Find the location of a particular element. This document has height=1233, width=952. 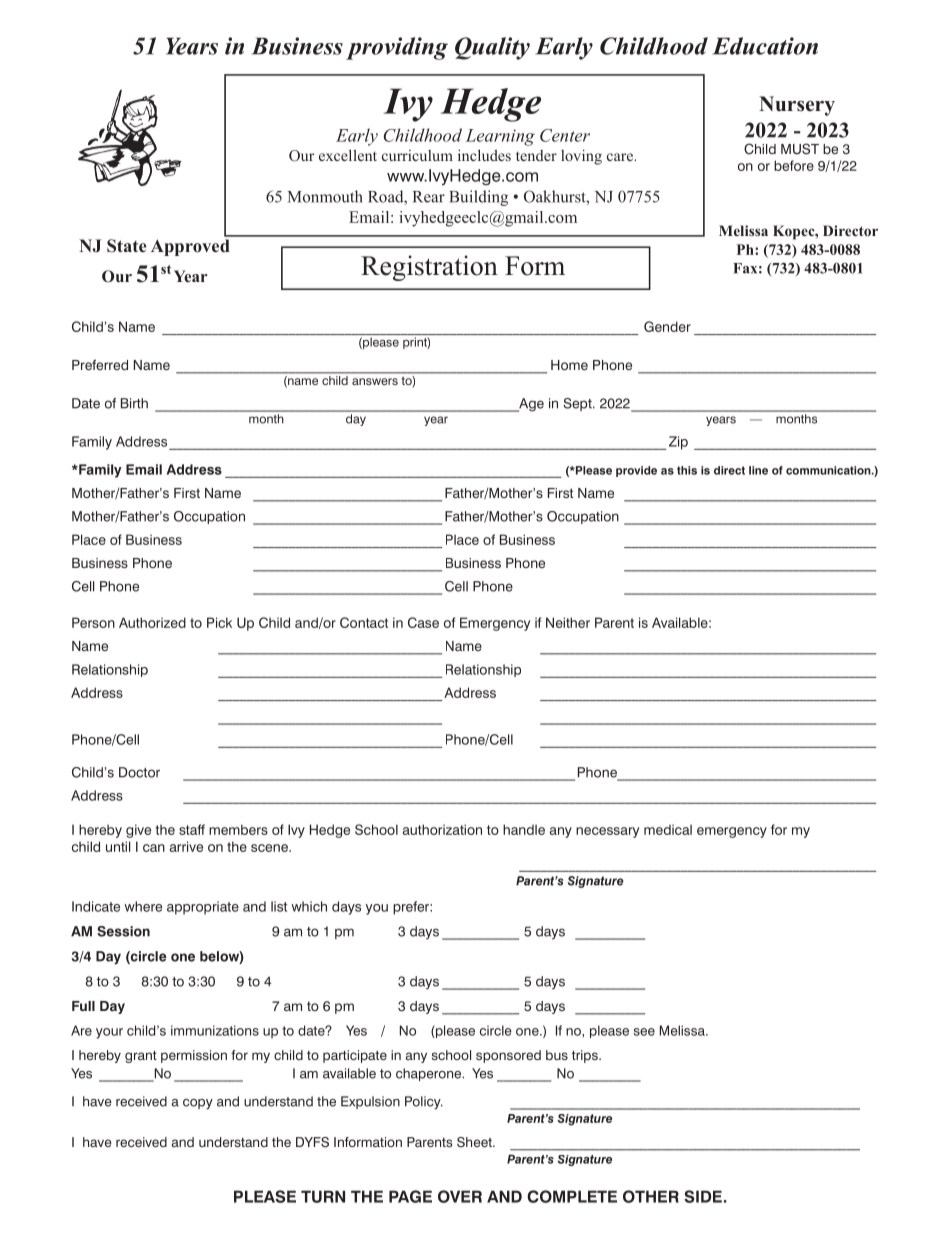

State is located at coordinates (127, 246).
